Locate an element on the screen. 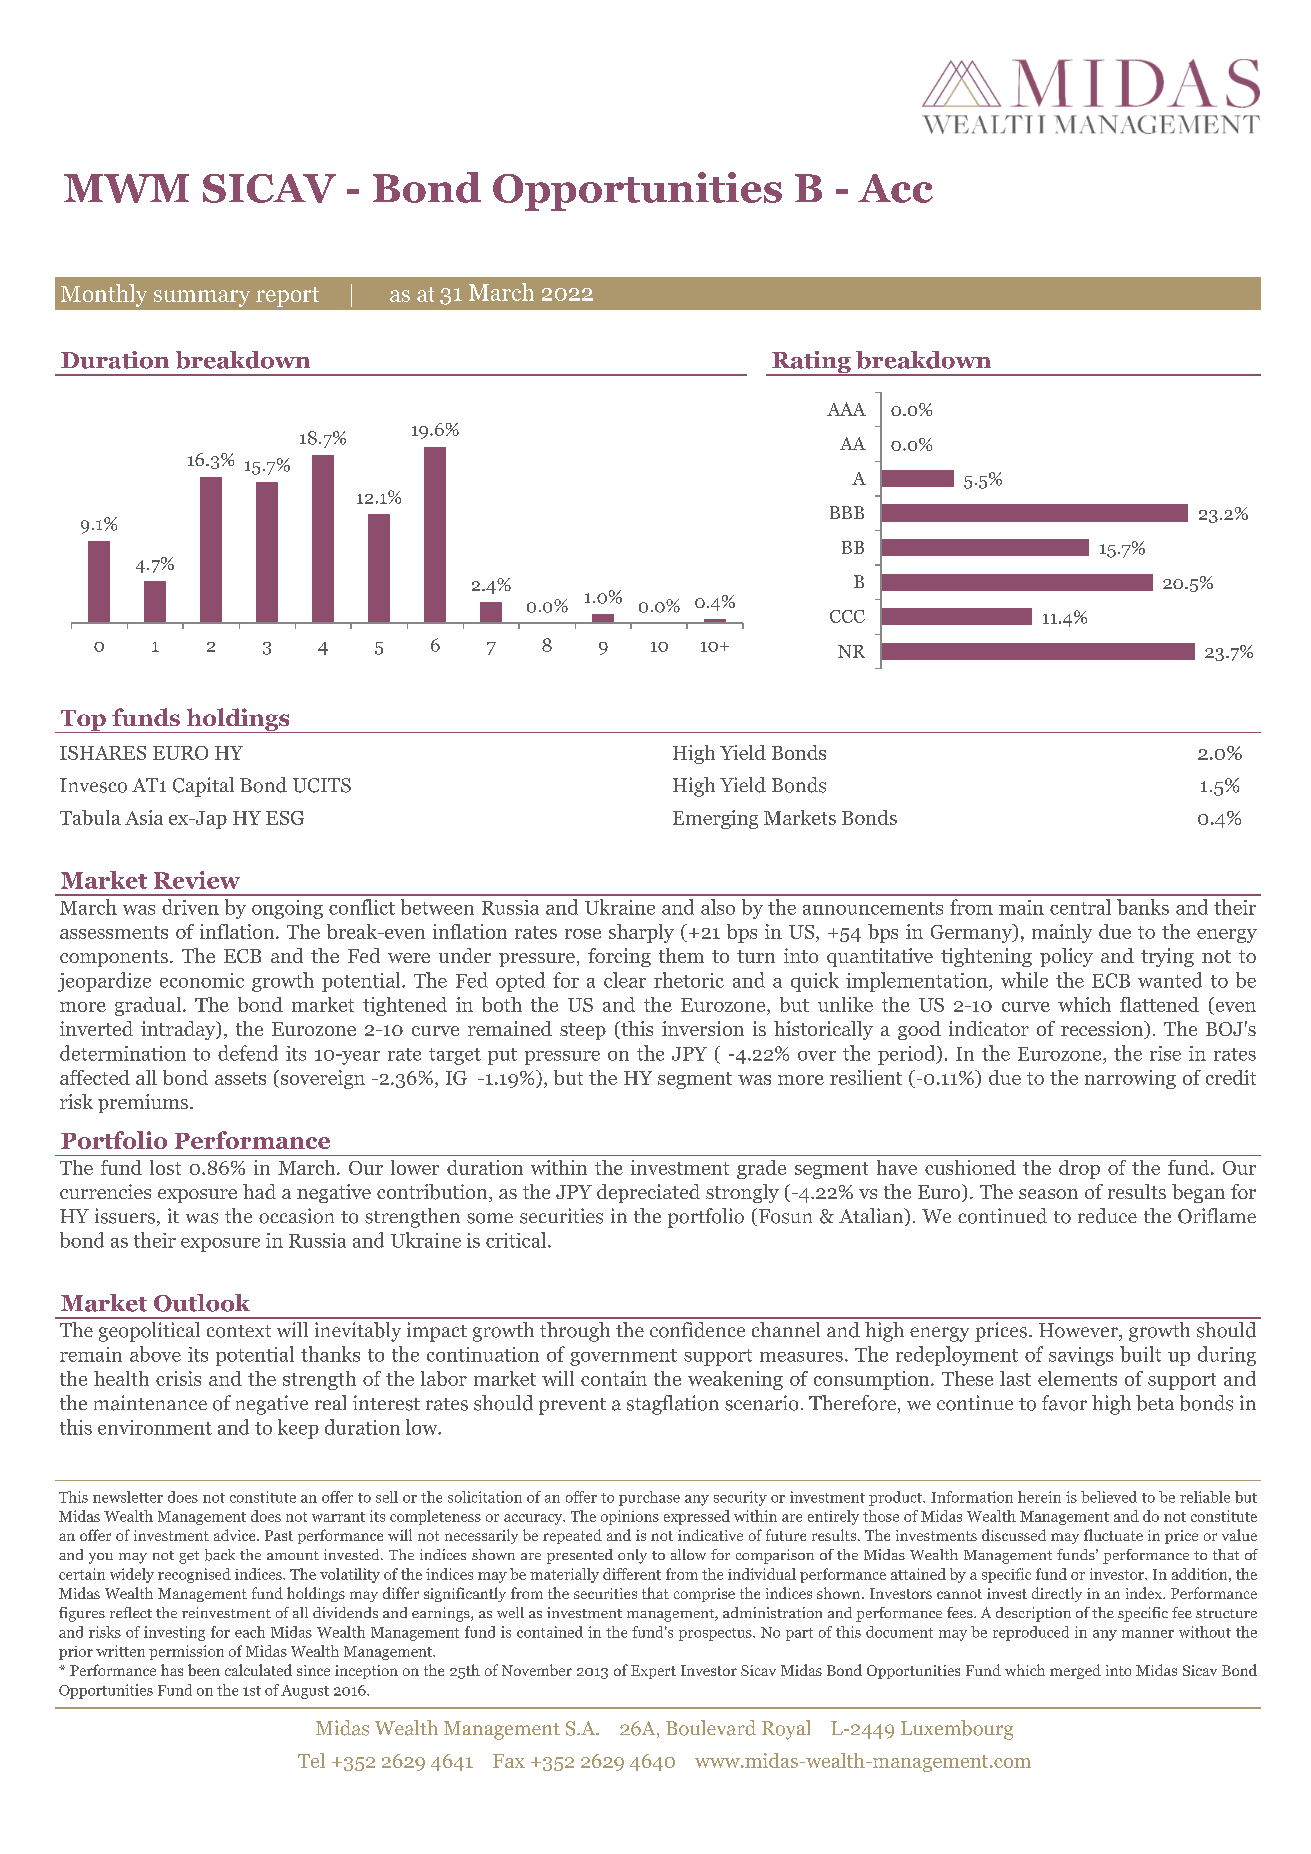 The width and height of the screenshot is (1311, 1854). economic is located at coordinates (202, 980).
